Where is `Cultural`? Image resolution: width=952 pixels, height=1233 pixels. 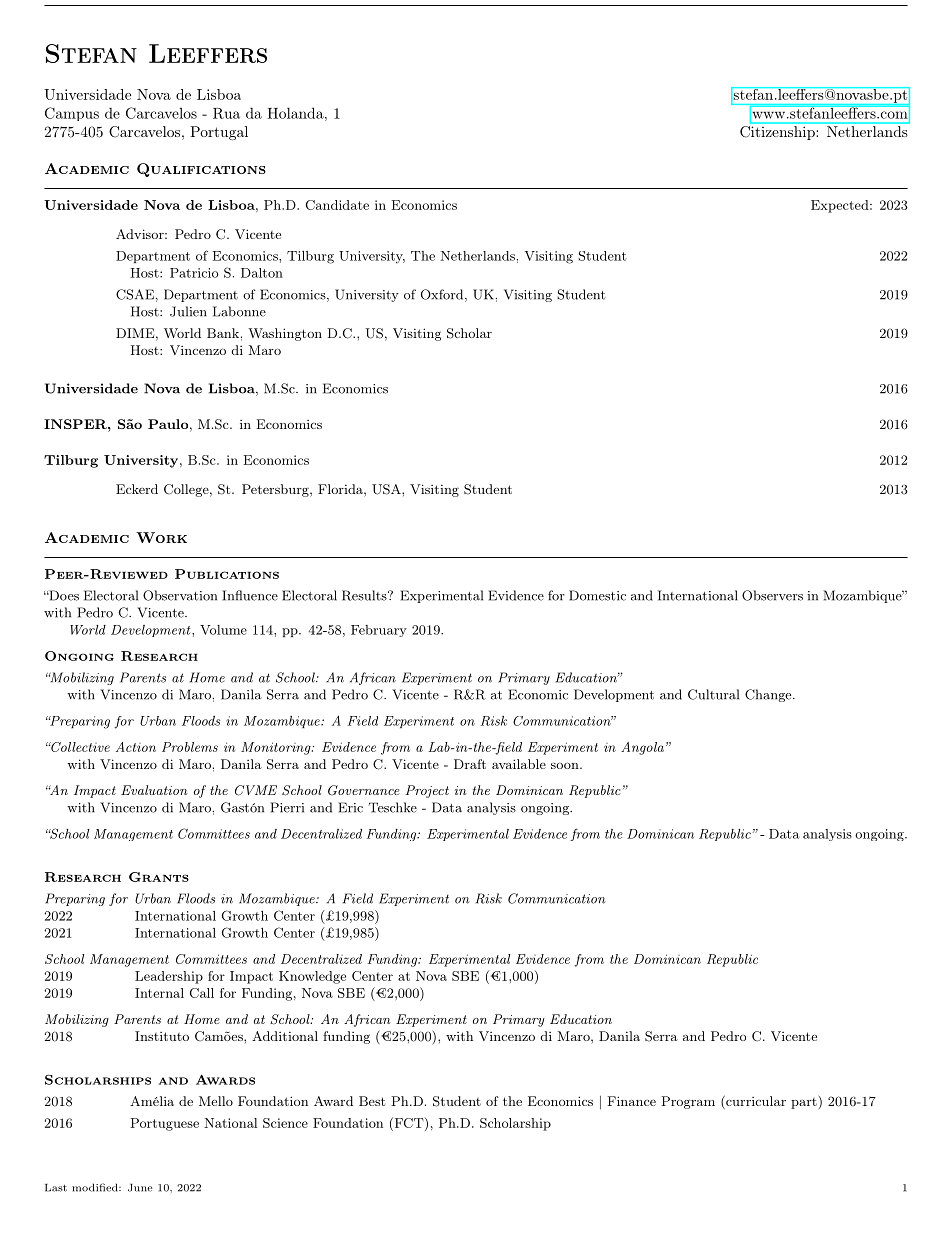 Cultural is located at coordinates (713, 694).
